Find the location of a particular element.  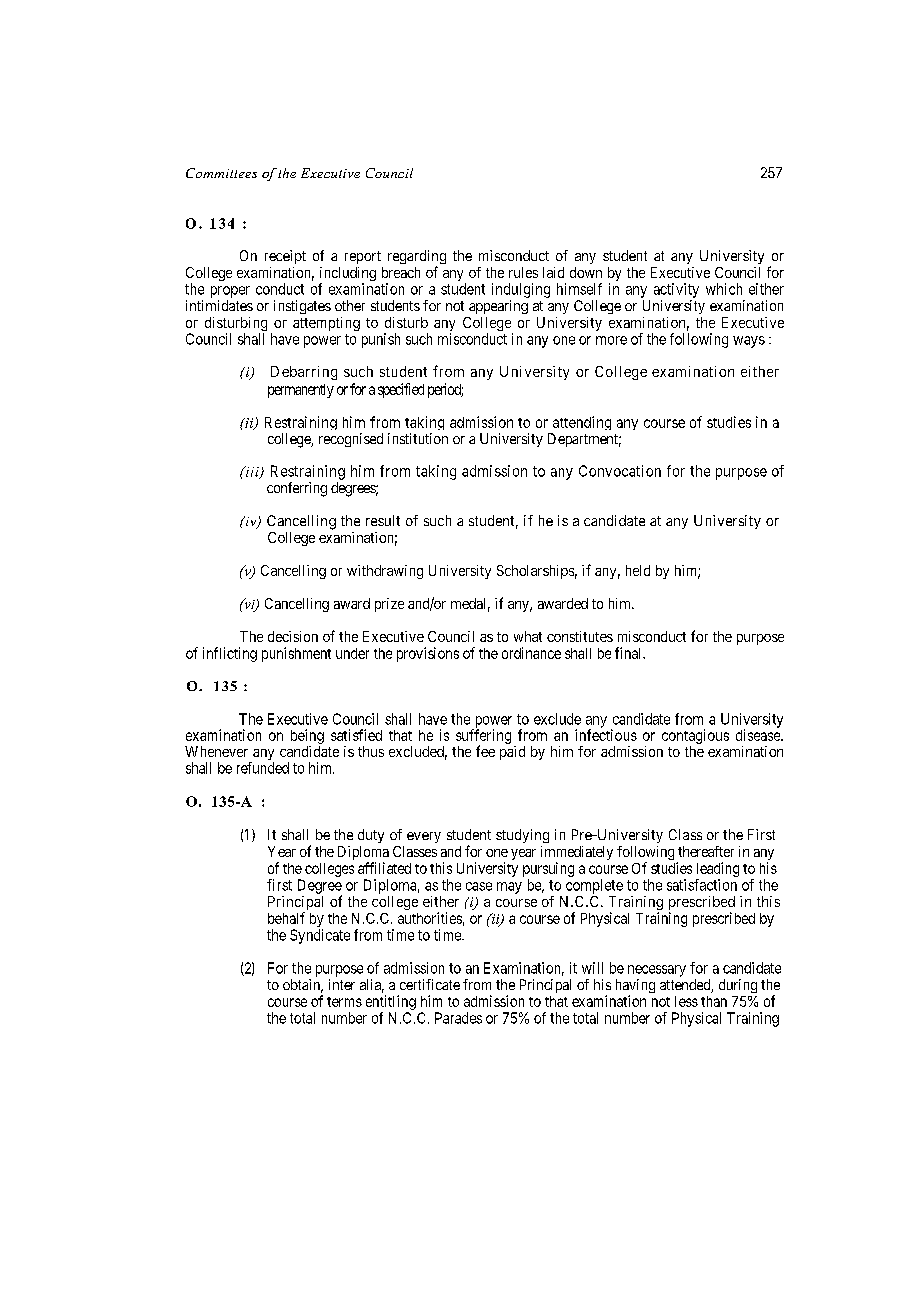

less is located at coordinates (686, 1001).
